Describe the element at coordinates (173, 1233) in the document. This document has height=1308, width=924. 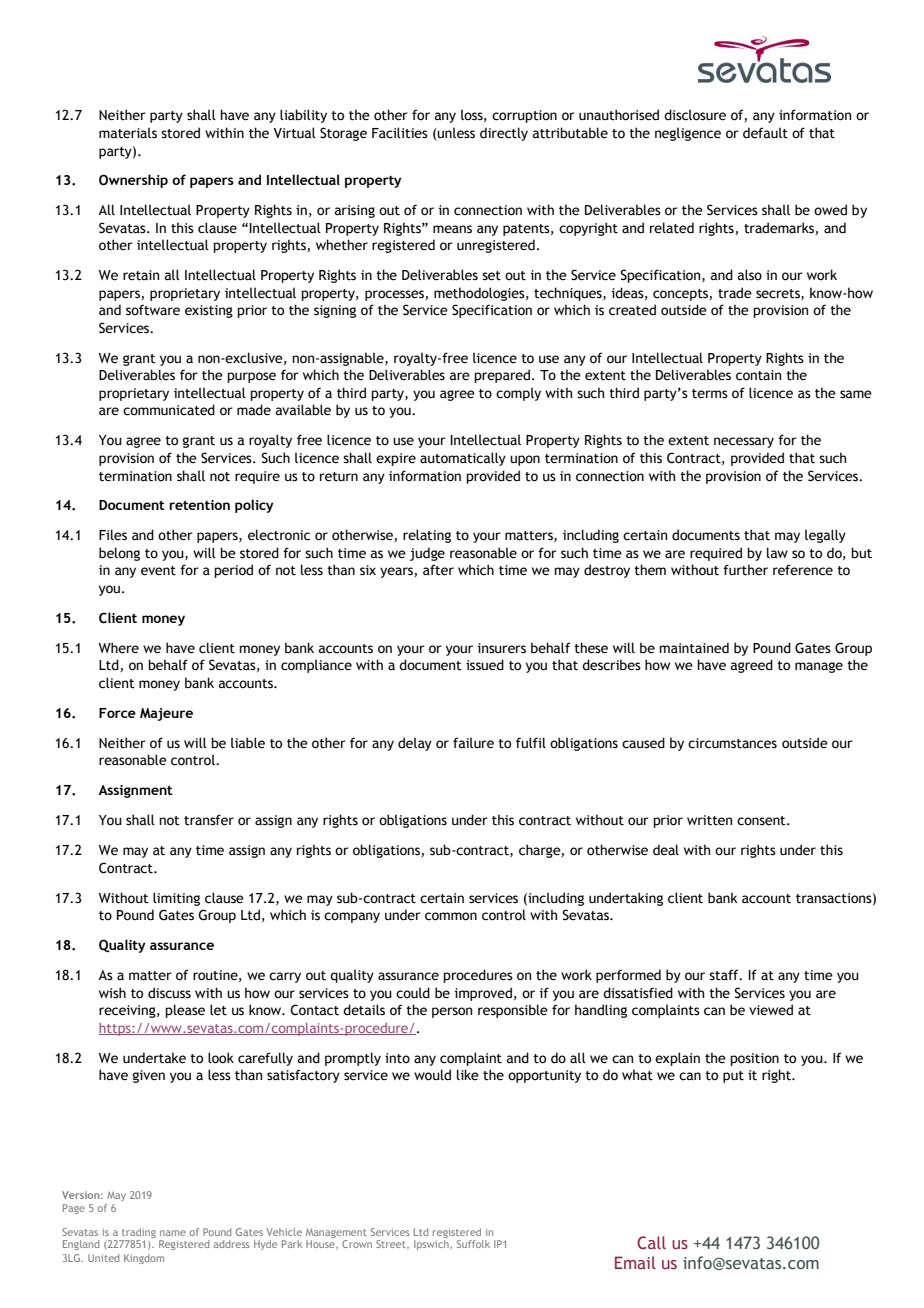
I see `name` at that location.
